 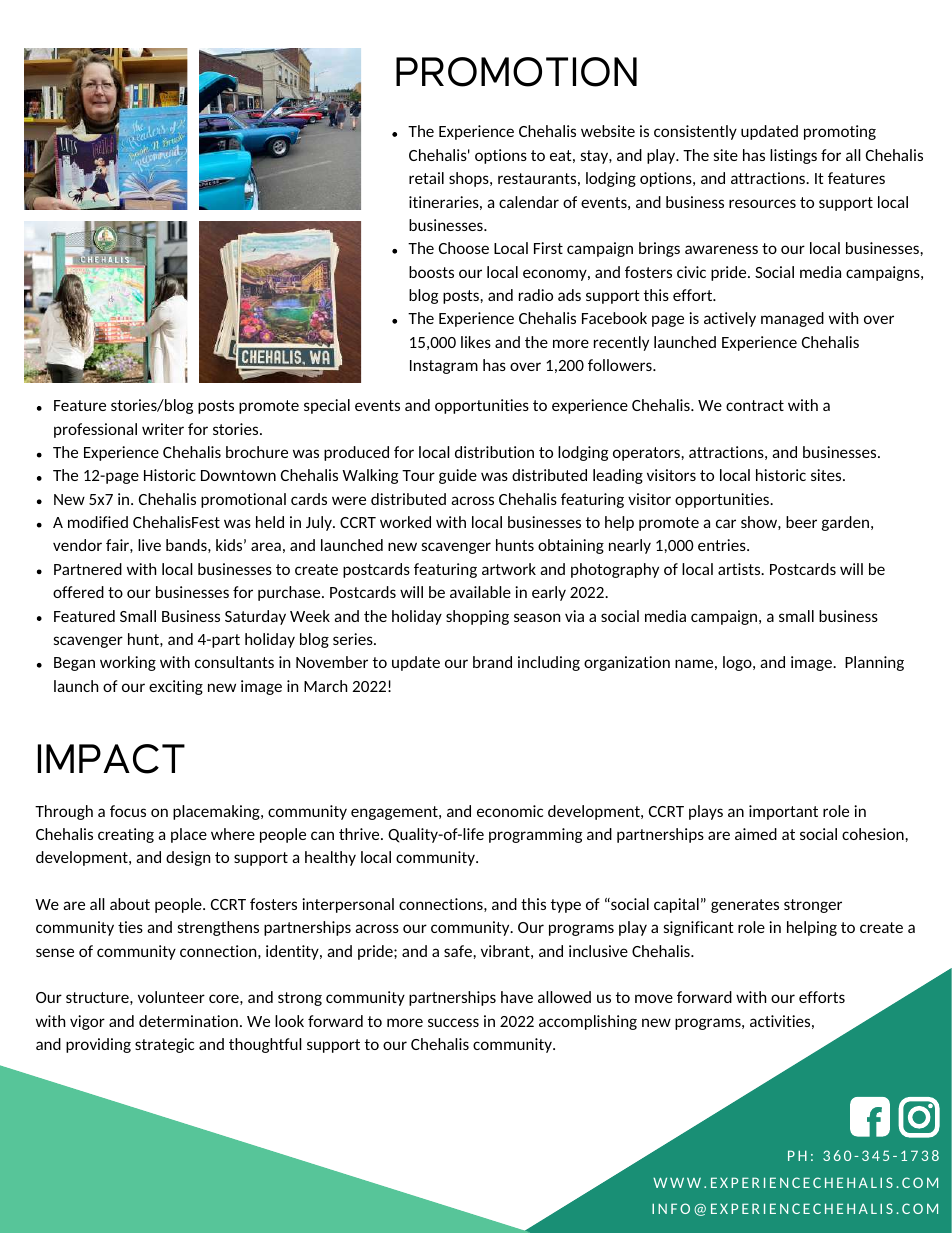 I want to click on listings, so click(x=793, y=156).
